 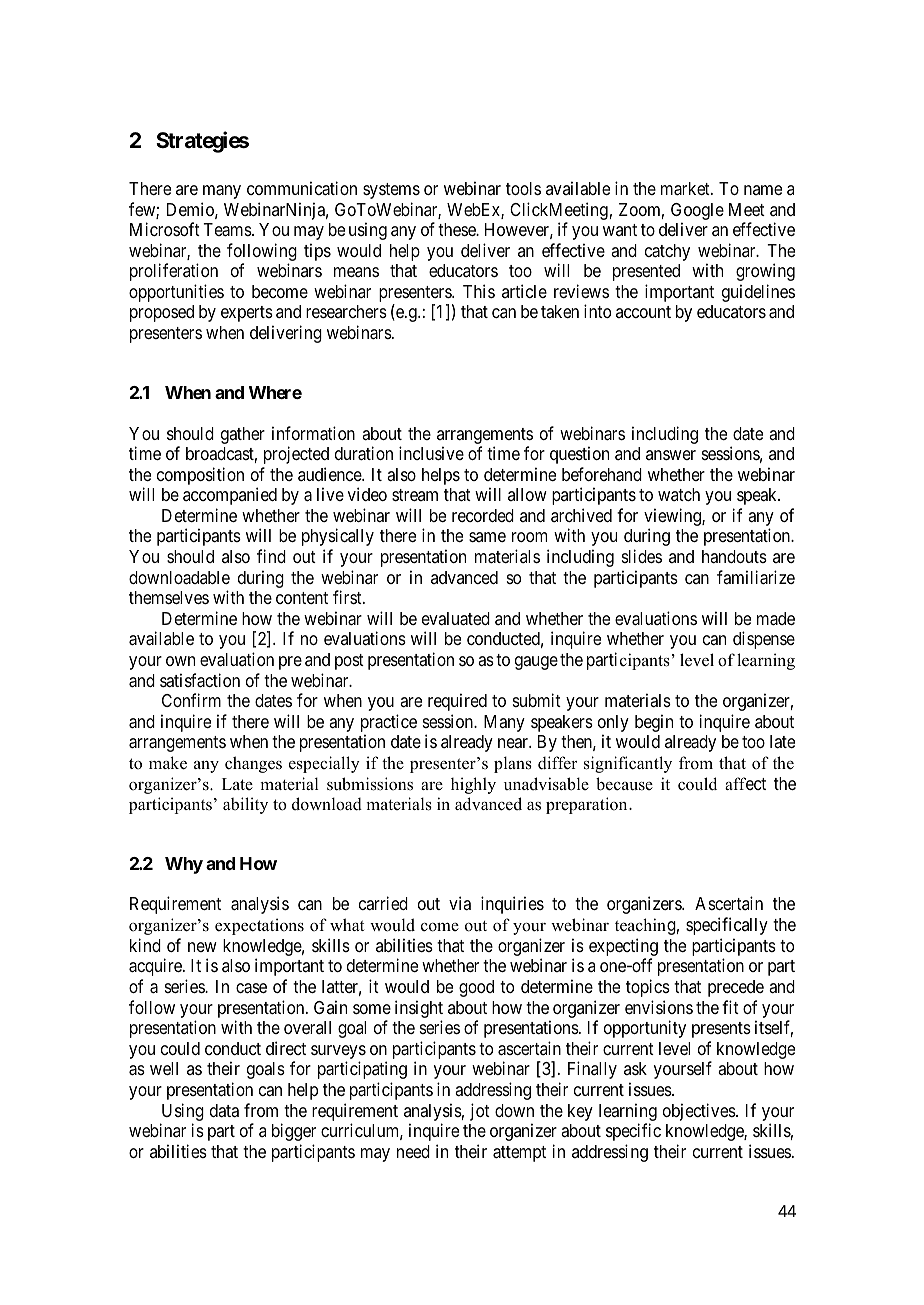 What do you see at coordinates (764, 640) in the screenshot?
I see `dispense` at bounding box center [764, 640].
